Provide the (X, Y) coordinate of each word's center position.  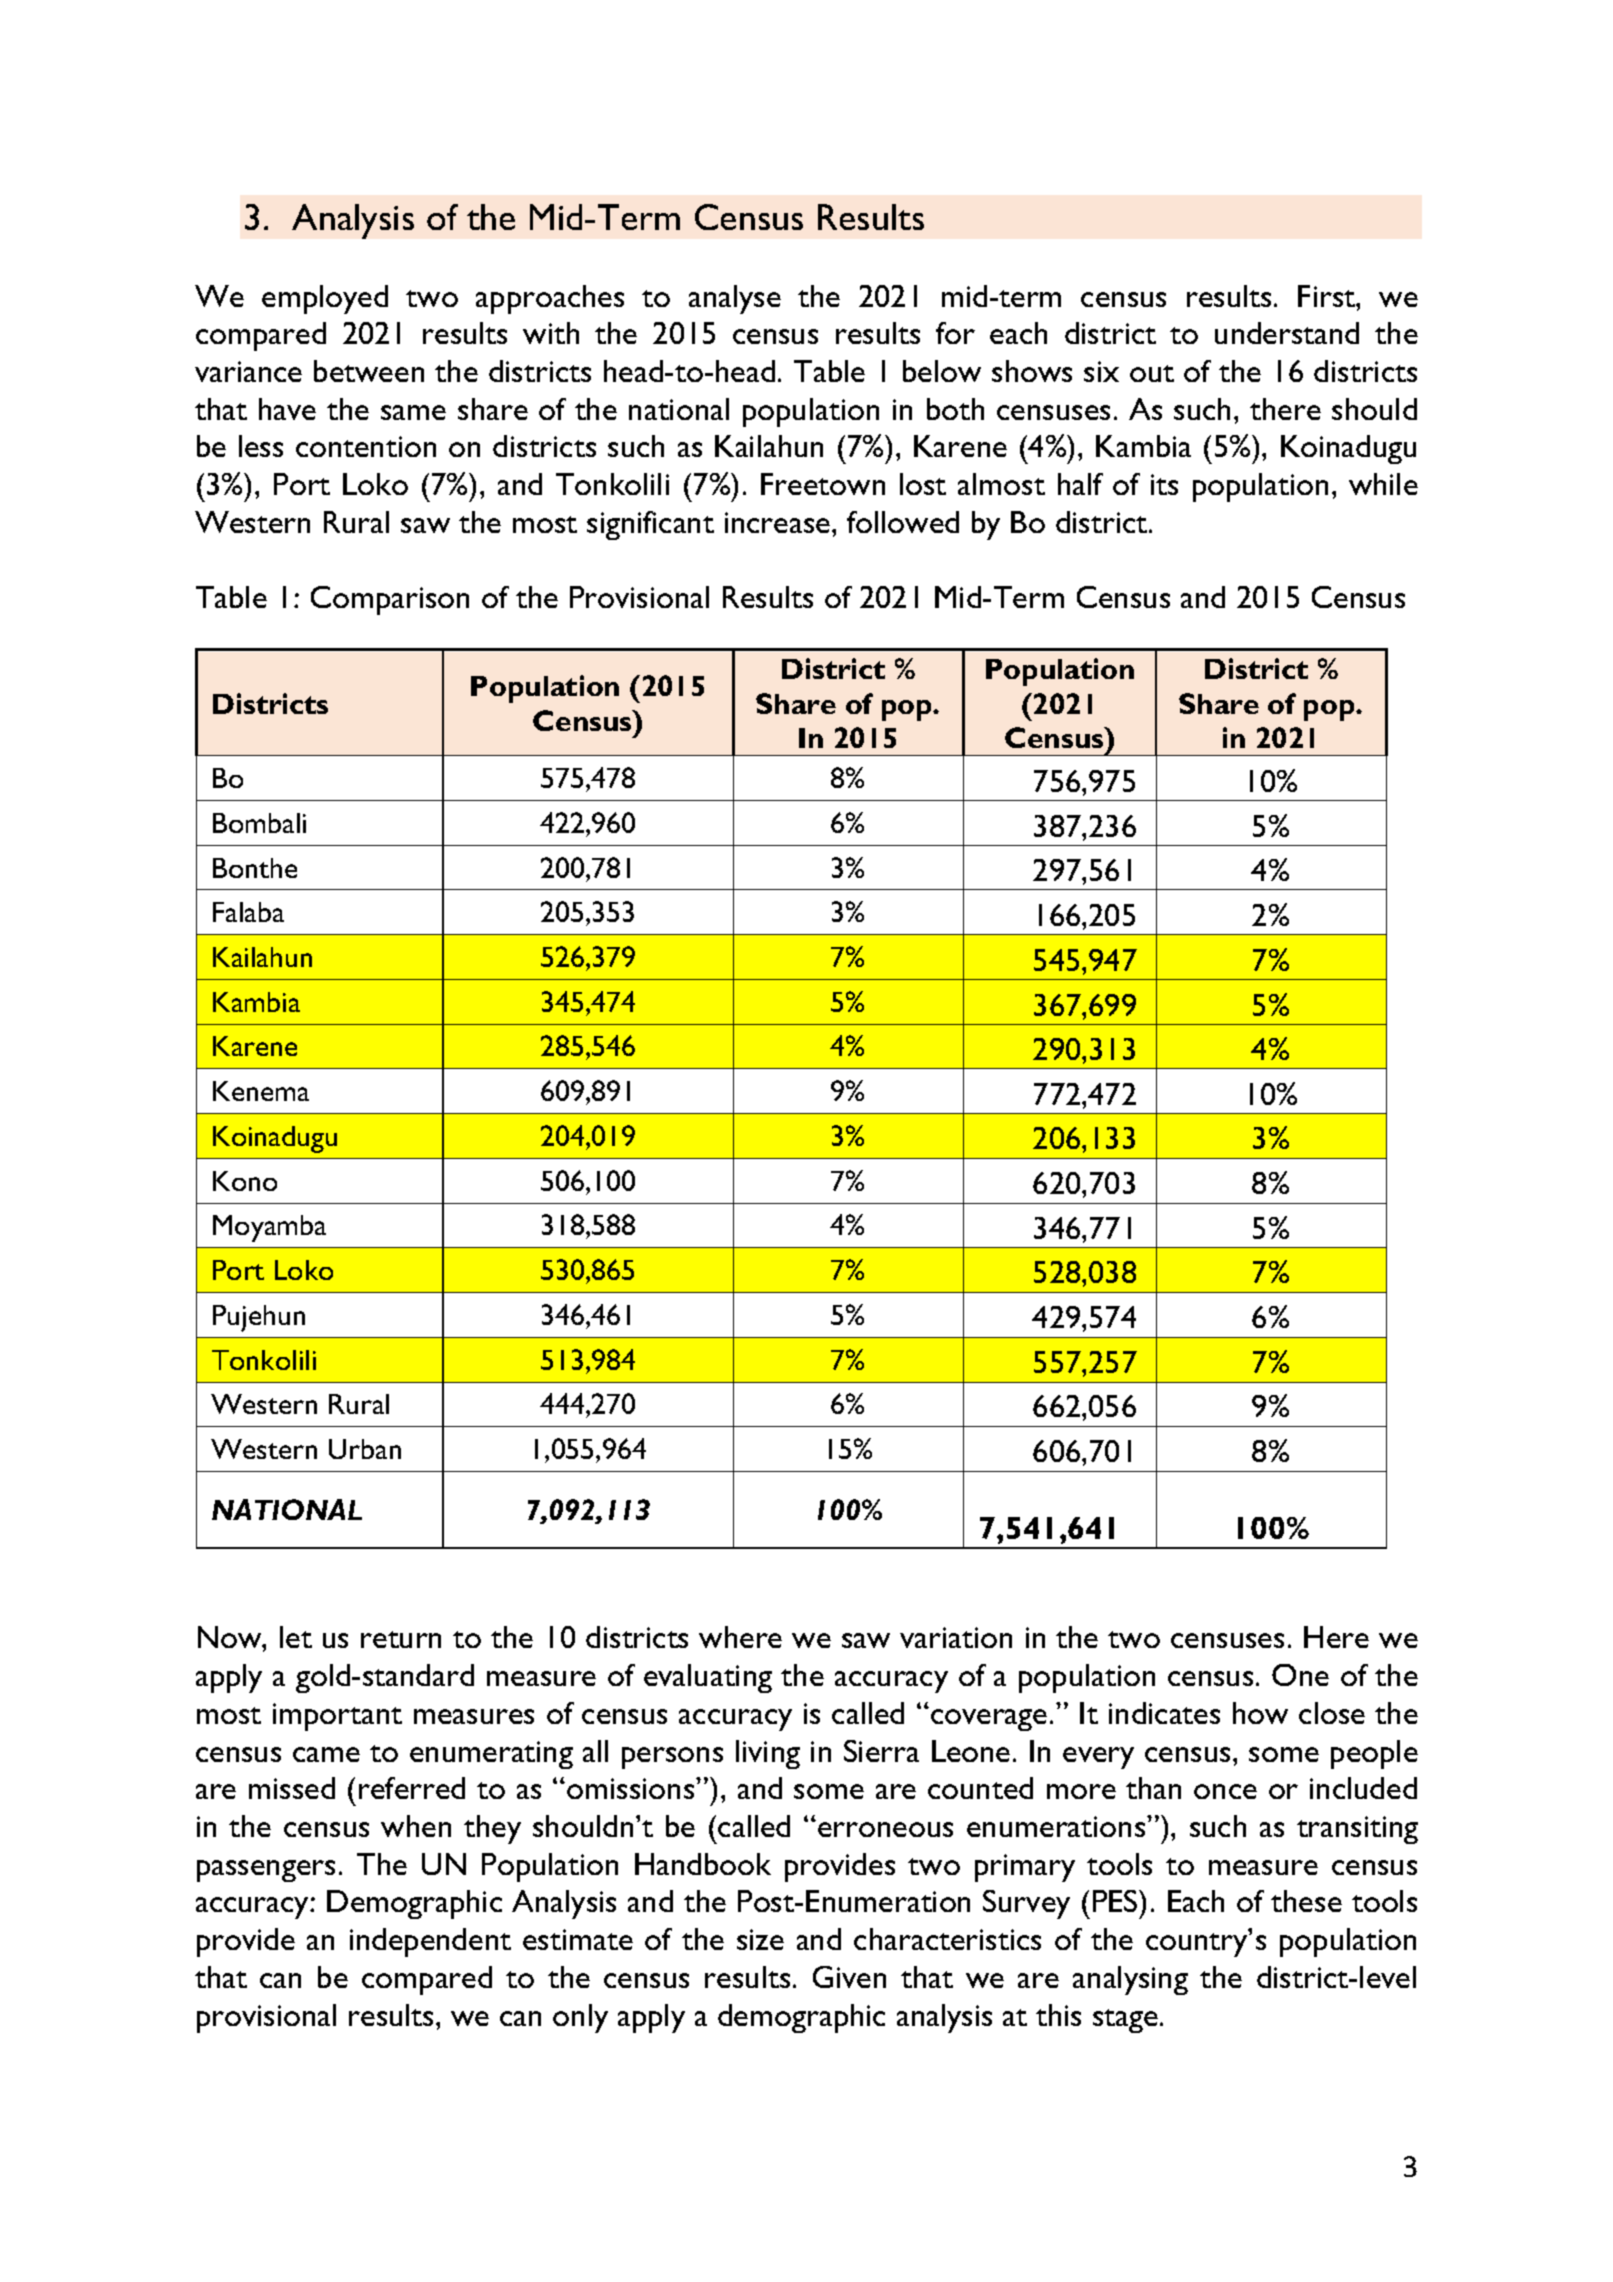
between (369, 371)
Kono (245, 1181)
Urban (365, 1449)
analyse (735, 299)
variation (956, 1637)
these (1306, 1901)
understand (1287, 333)
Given (849, 1977)
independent (430, 1942)
